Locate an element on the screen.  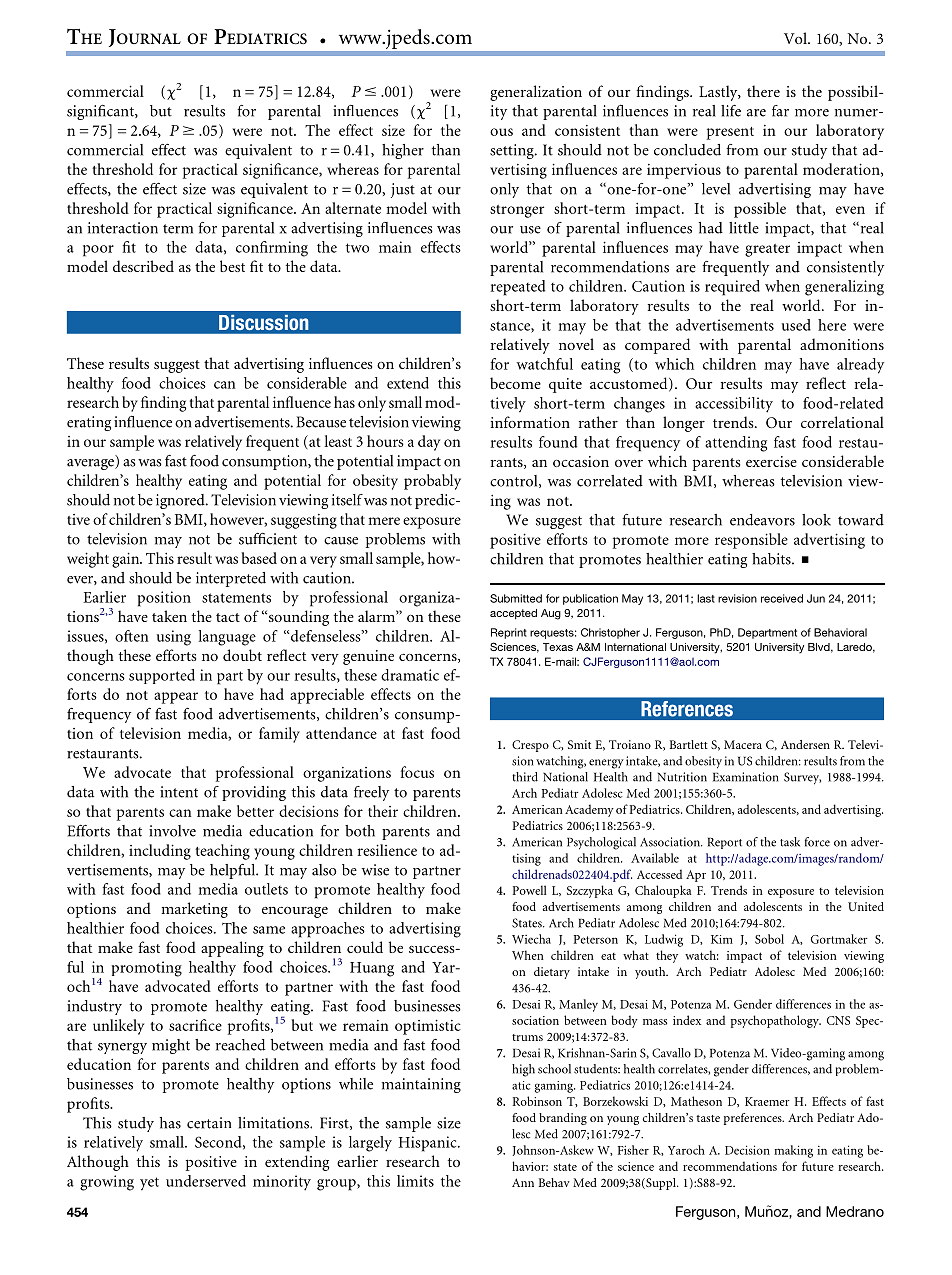
become is located at coordinates (515, 383).
